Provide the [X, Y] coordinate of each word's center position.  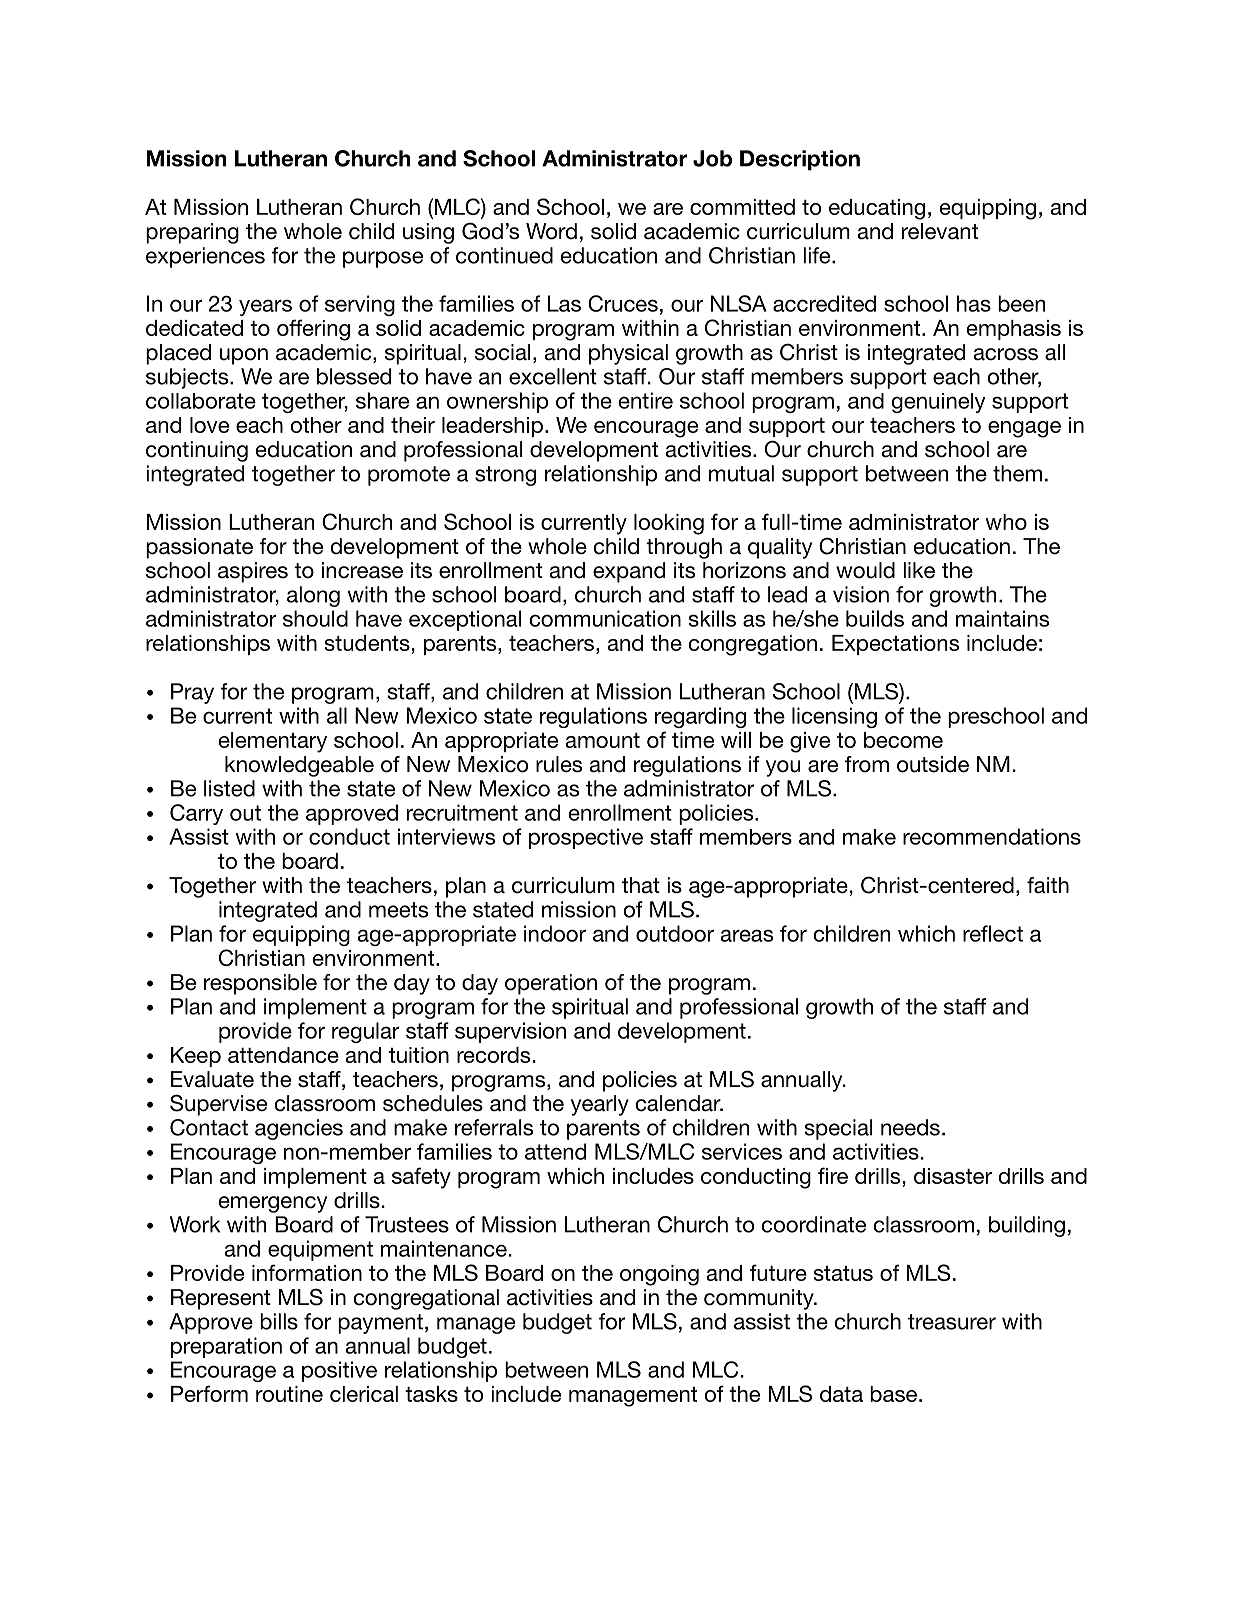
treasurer [952, 1322]
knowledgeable [299, 766]
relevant [940, 231]
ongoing [659, 1275]
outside [933, 764]
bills [279, 1321]
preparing [192, 233]
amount [603, 740]
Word [551, 231]
